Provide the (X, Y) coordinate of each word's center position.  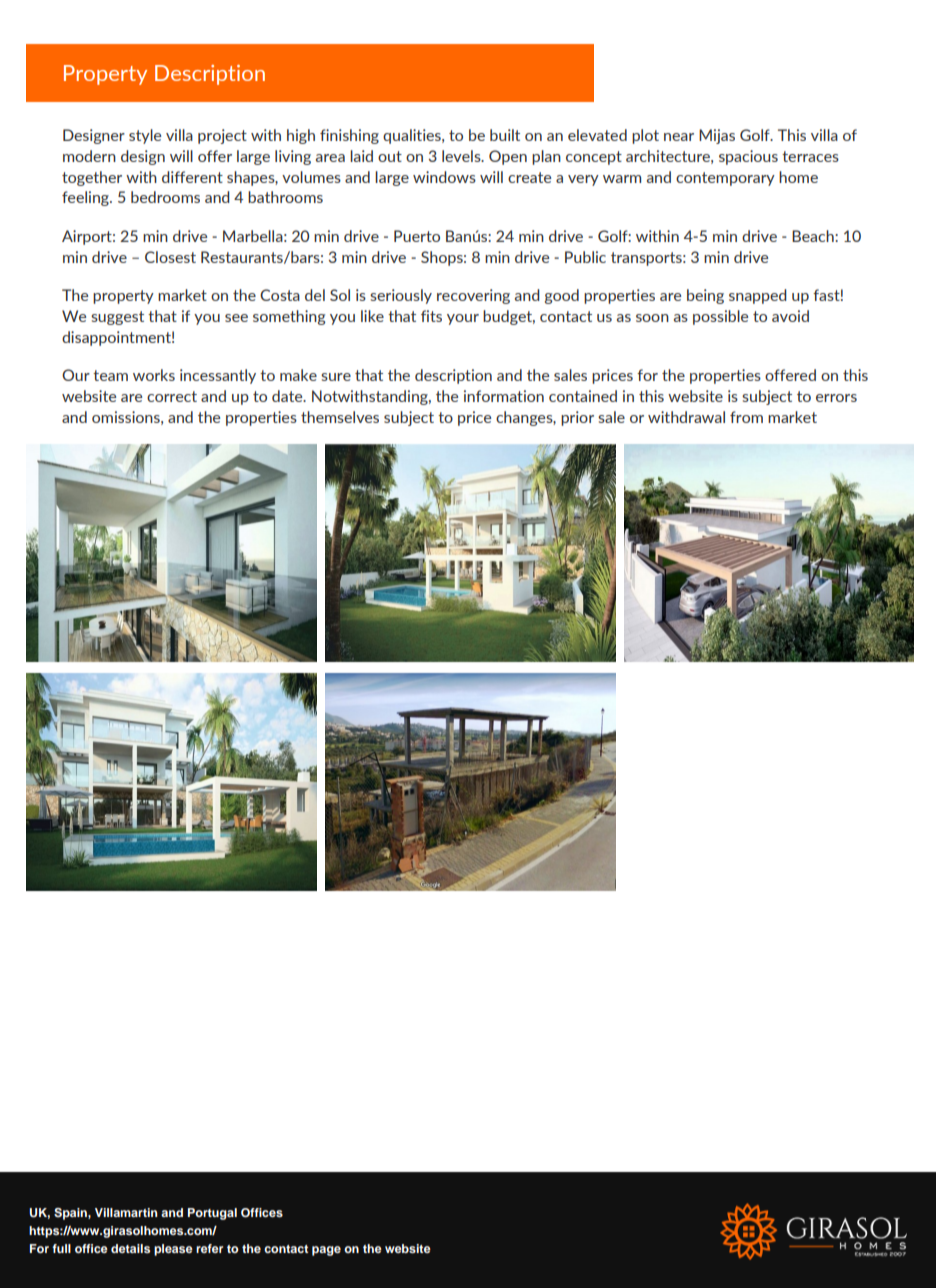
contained (583, 396)
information (504, 396)
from (746, 417)
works (154, 375)
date (288, 396)
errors (836, 398)
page (326, 1251)
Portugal (212, 1214)
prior (577, 418)
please (173, 1250)
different (192, 177)
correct (172, 396)
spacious (748, 157)
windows (444, 177)
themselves (340, 417)
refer (209, 1248)
